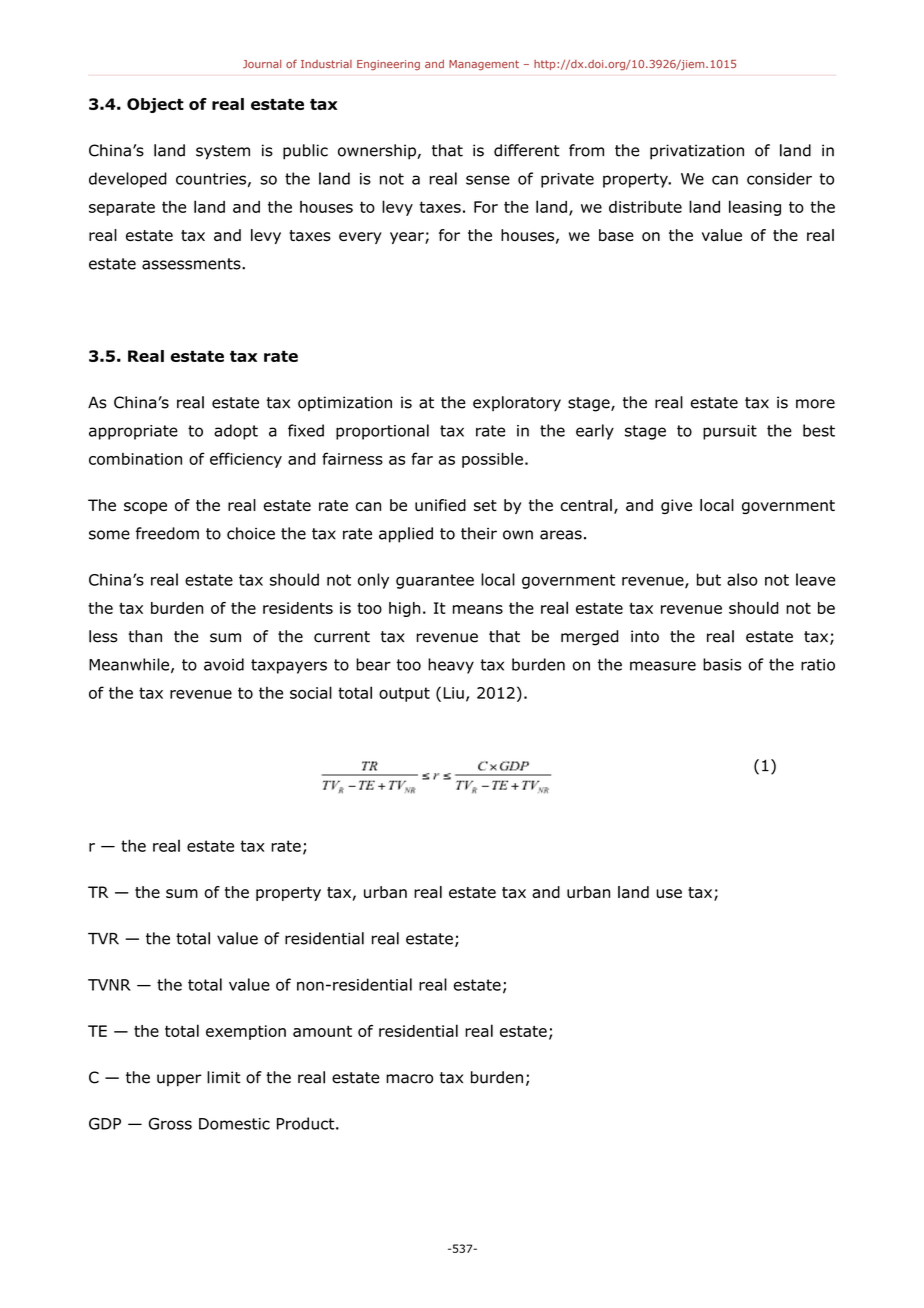 The height and width of the image is (1308, 924). What do you see at coordinates (440, 505) in the image?
I see `unified` at bounding box center [440, 505].
